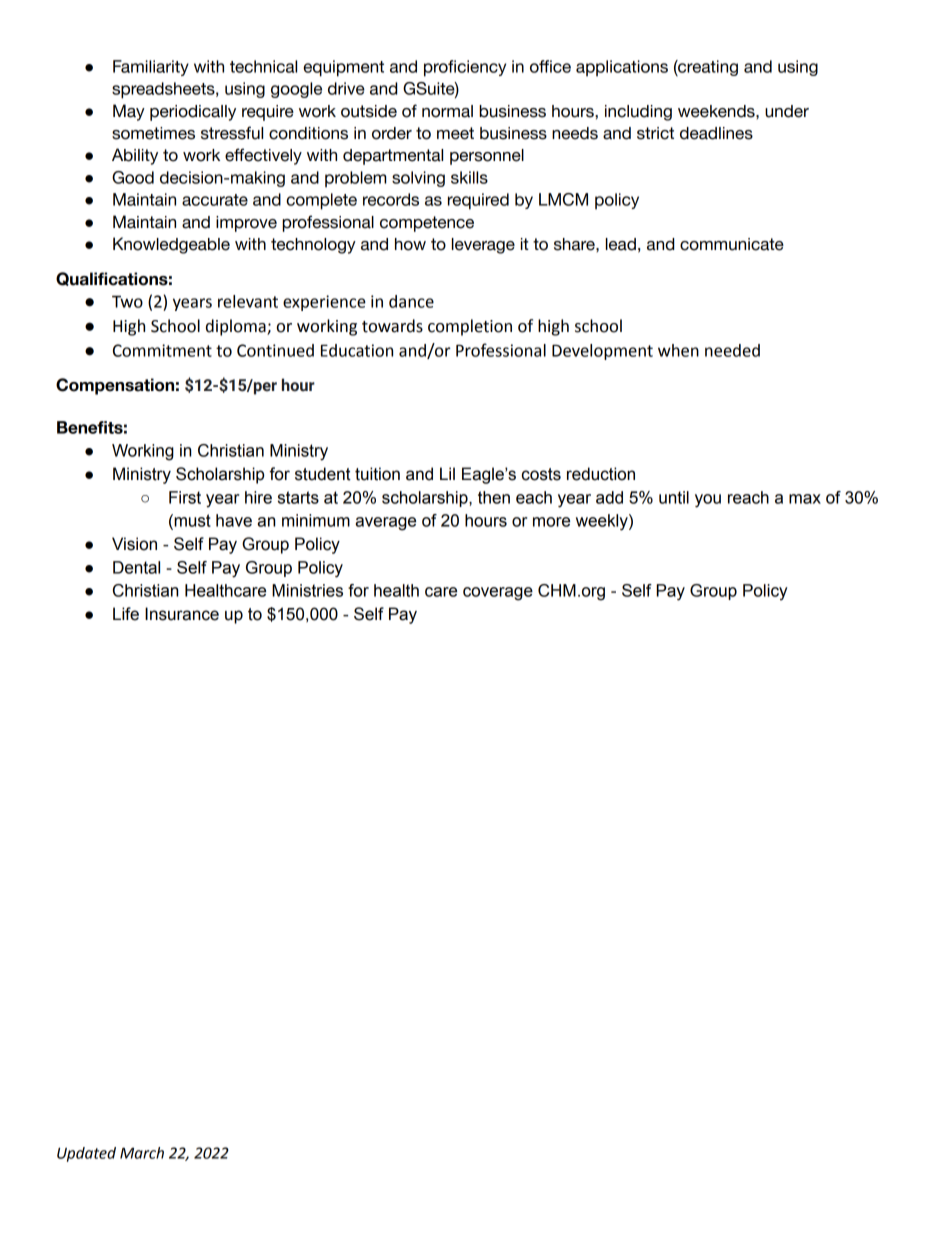 Image resolution: width=952 pixels, height=1233 pixels. Describe the element at coordinates (717, 111) in the screenshot. I see `weekends` at that location.
